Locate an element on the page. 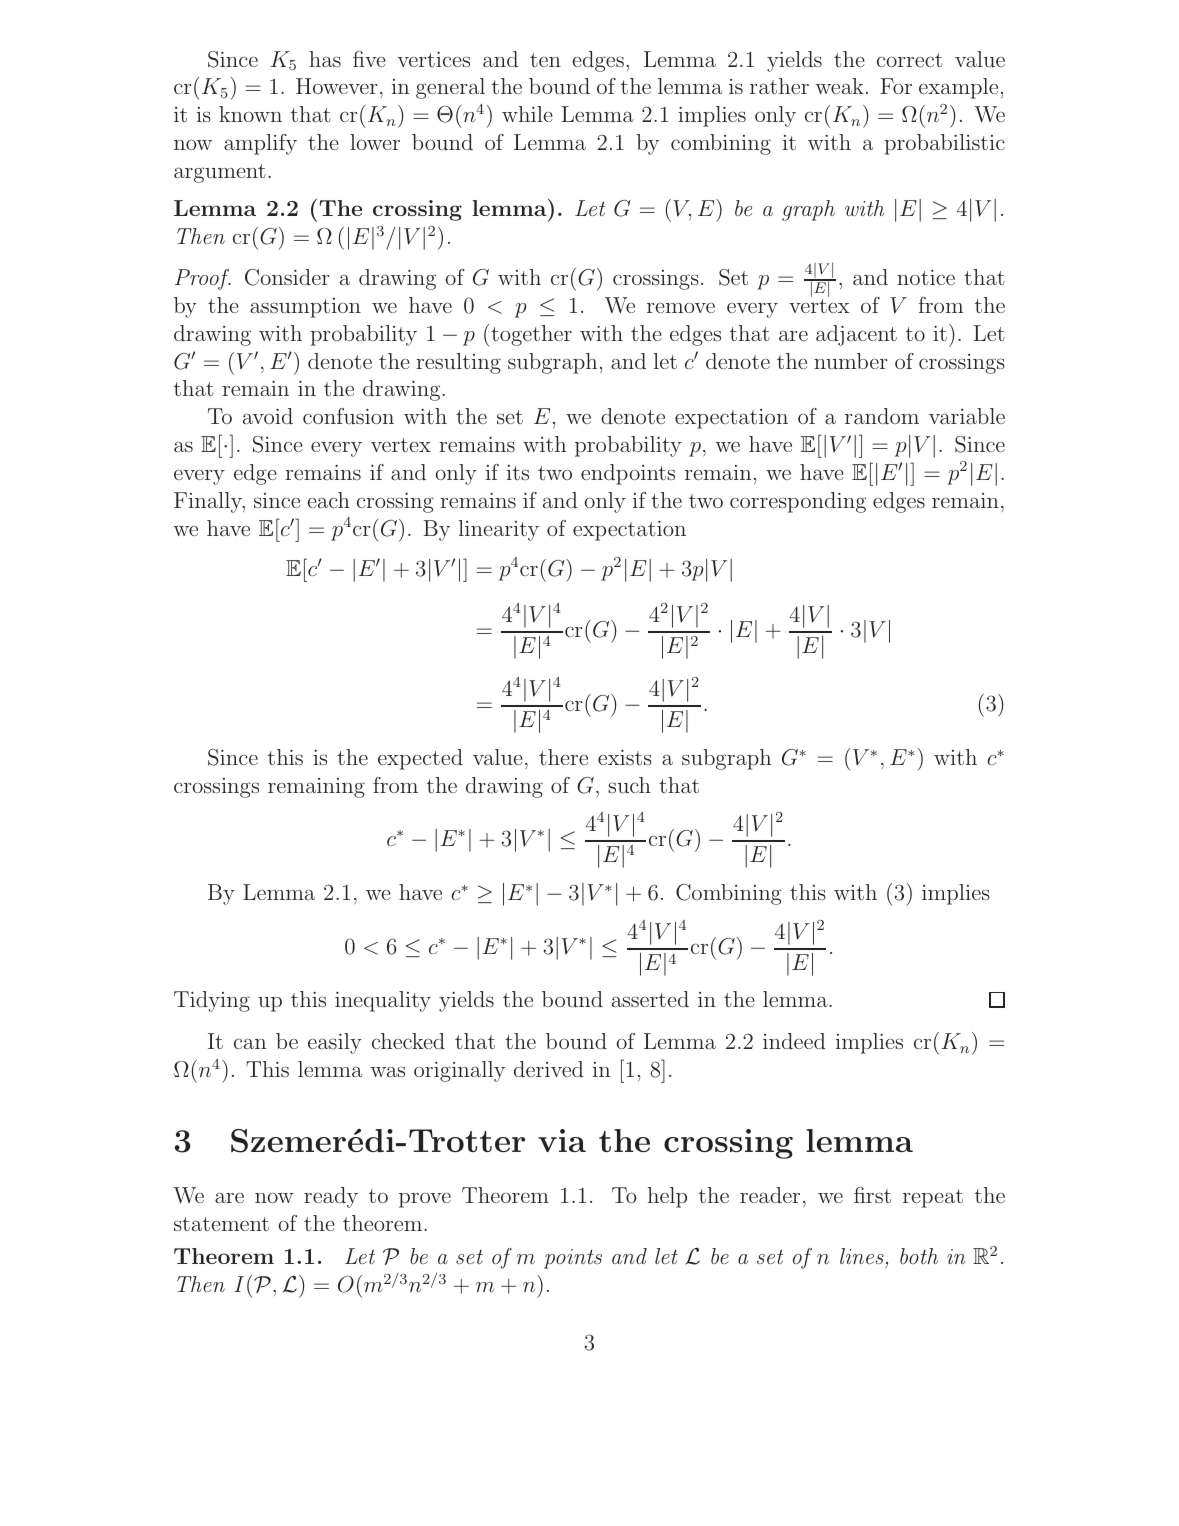 This document has width=1179, height=1526. expected is located at coordinates (420, 759).
